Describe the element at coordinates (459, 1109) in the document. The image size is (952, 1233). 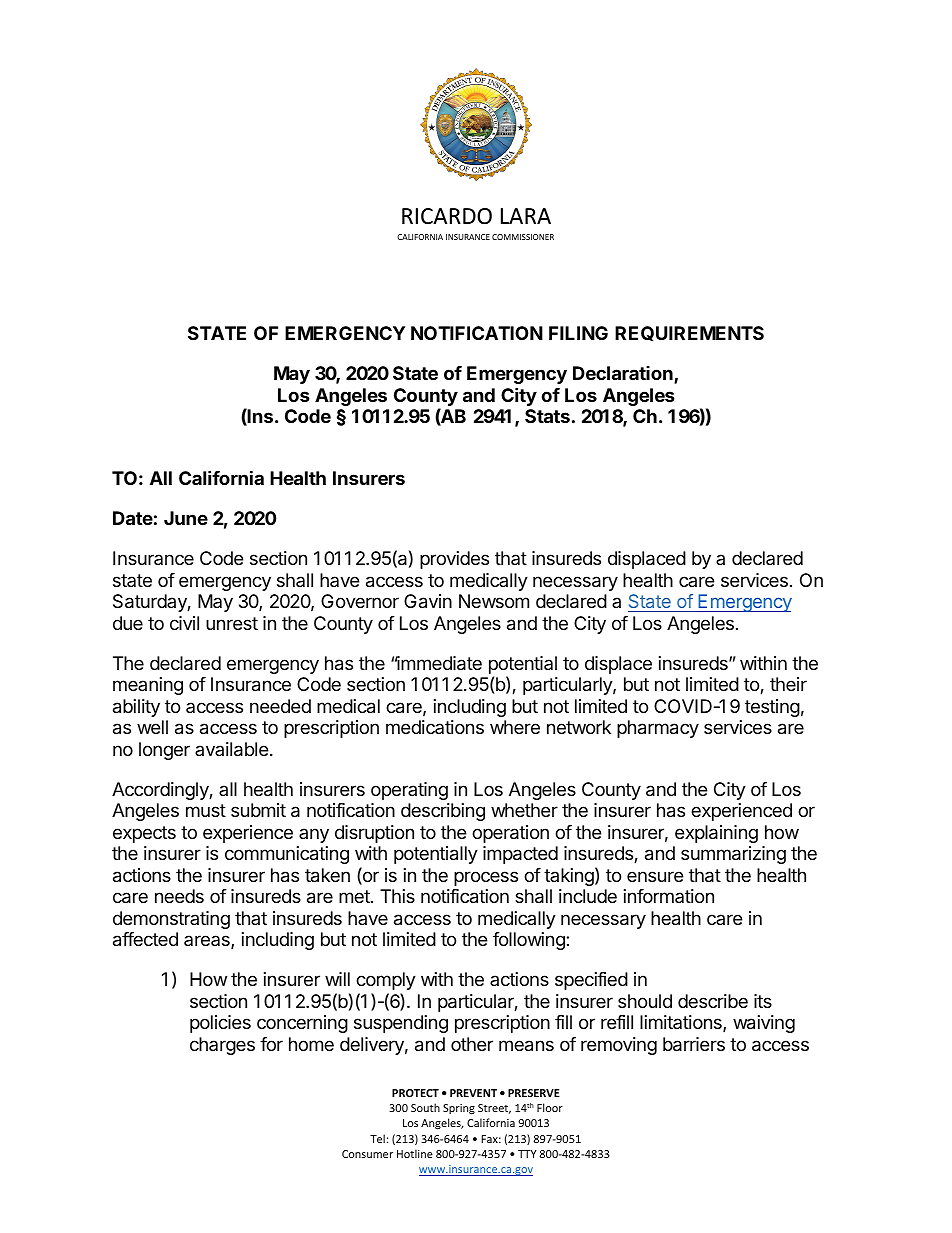
I see `Spring` at that location.
